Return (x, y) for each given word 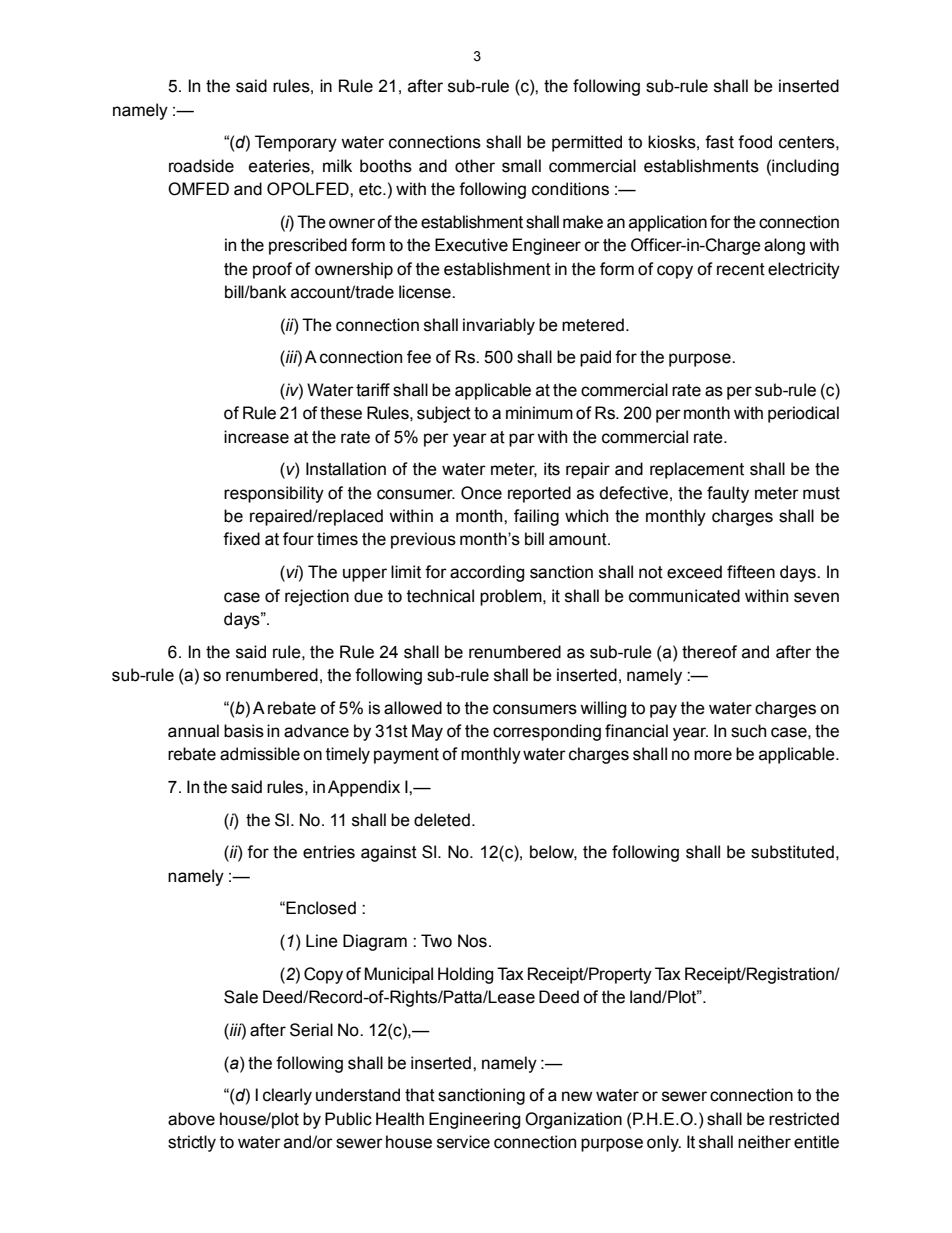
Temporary (296, 143)
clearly (287, 1096)
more (713, 755)
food (755, 142)
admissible (260, 754)
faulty (728, 494)
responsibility (274, 494)
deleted (442, 820)
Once (481, 493)
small (521, 166)
